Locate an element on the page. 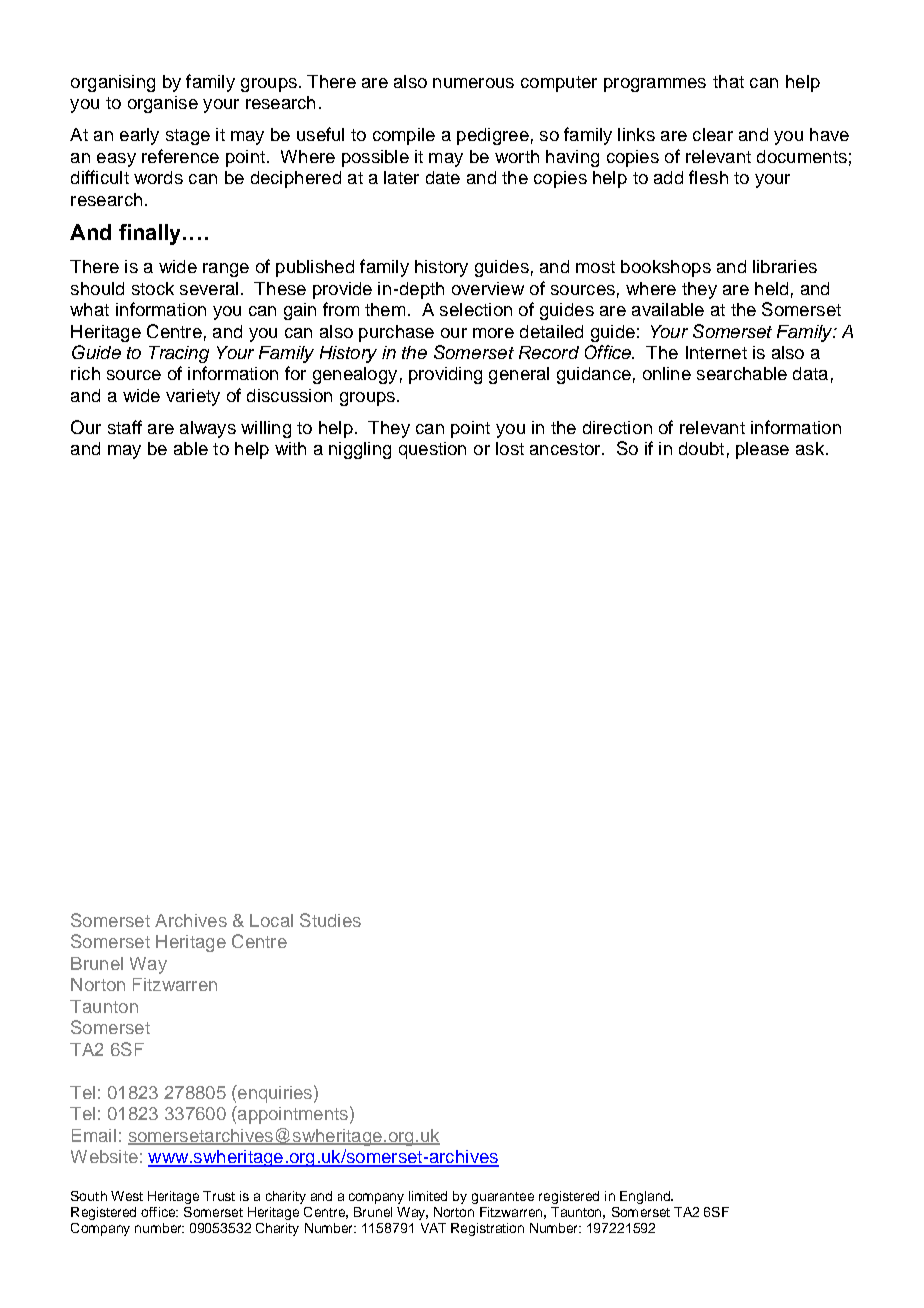 This image has height=1308, width=924. organise is located at coordinates (163, 104).
